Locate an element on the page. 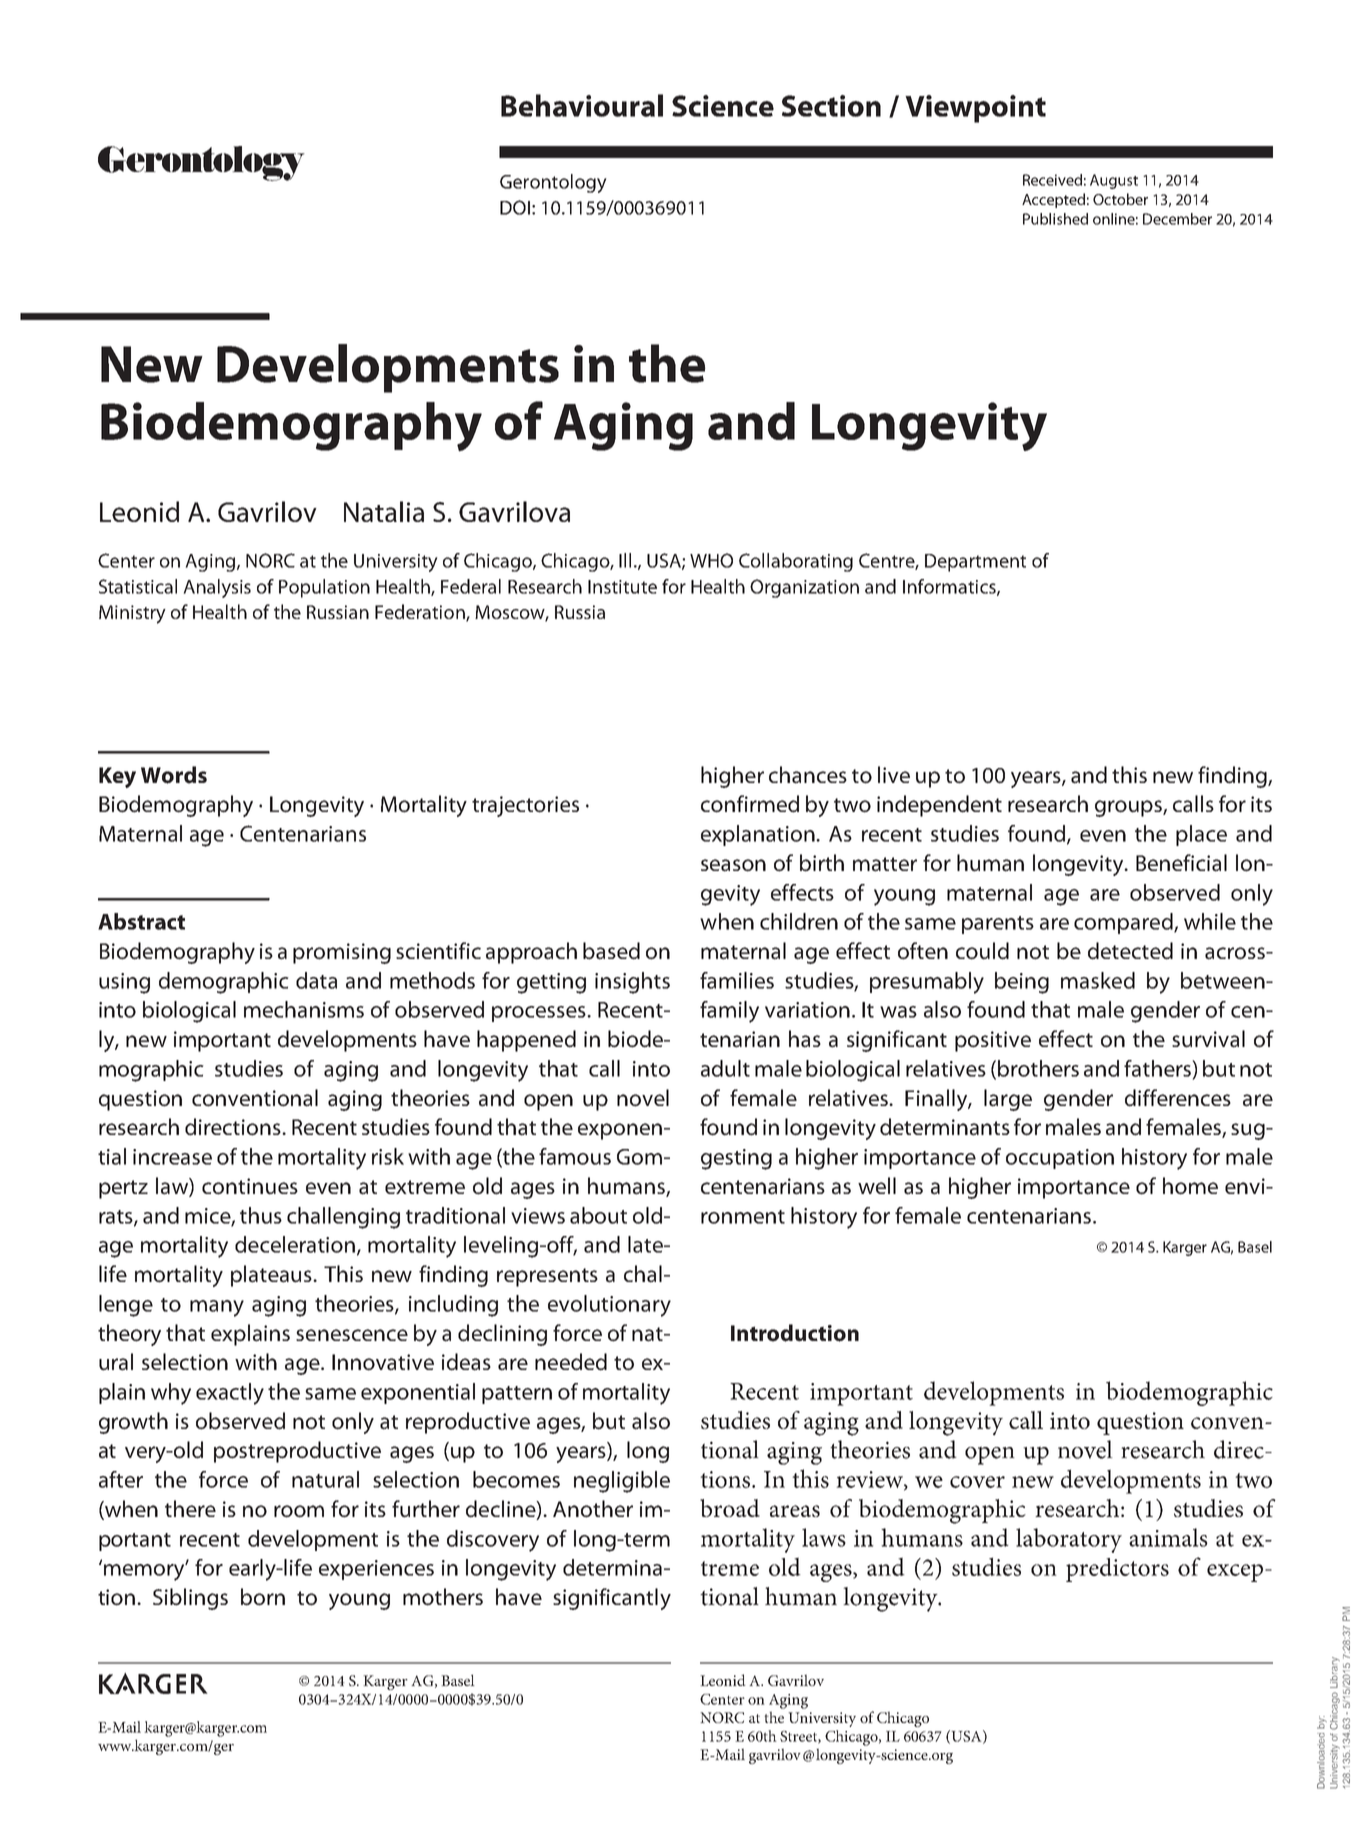  adult is located at coordinates (725, 1068).
